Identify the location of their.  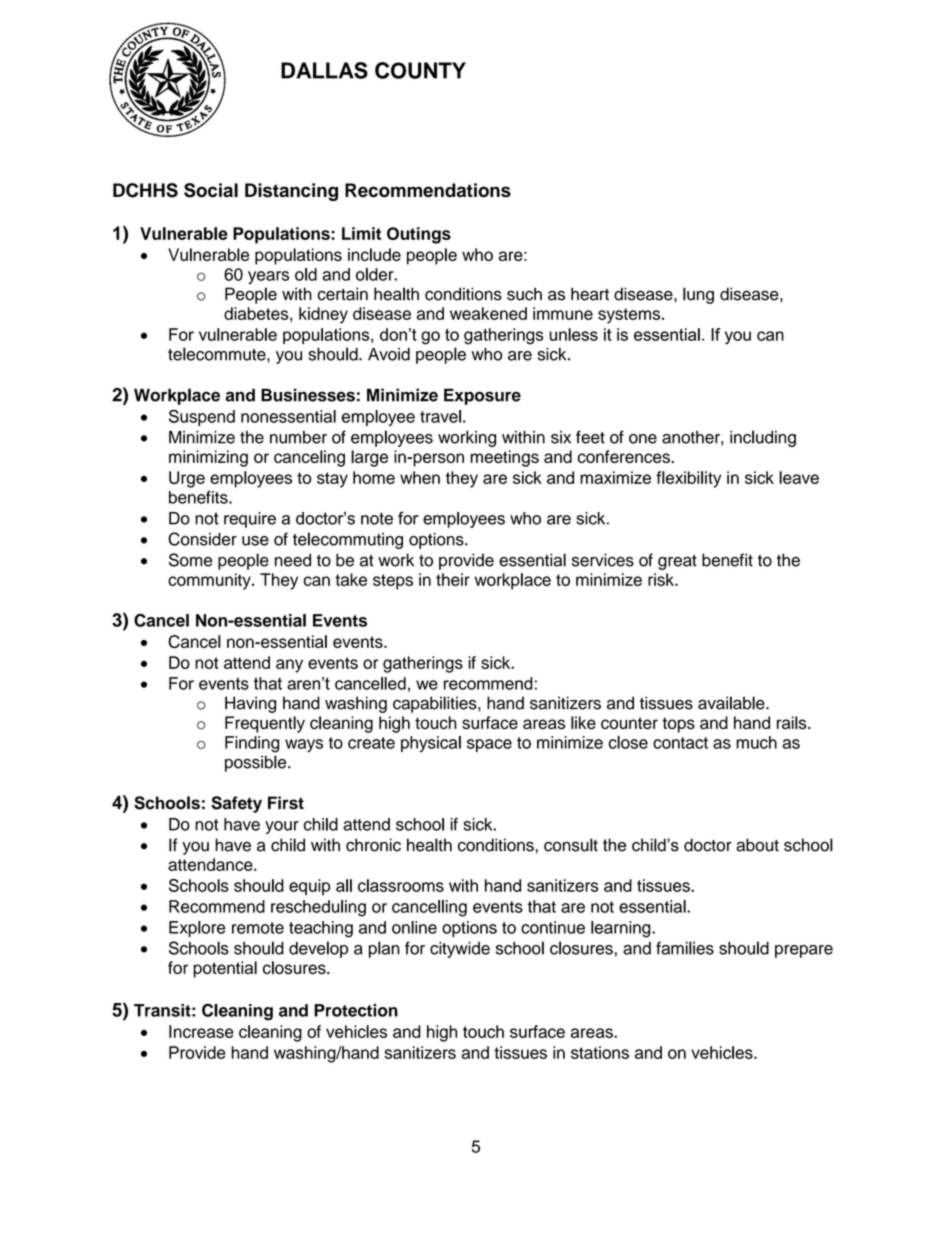
(453, 579).
